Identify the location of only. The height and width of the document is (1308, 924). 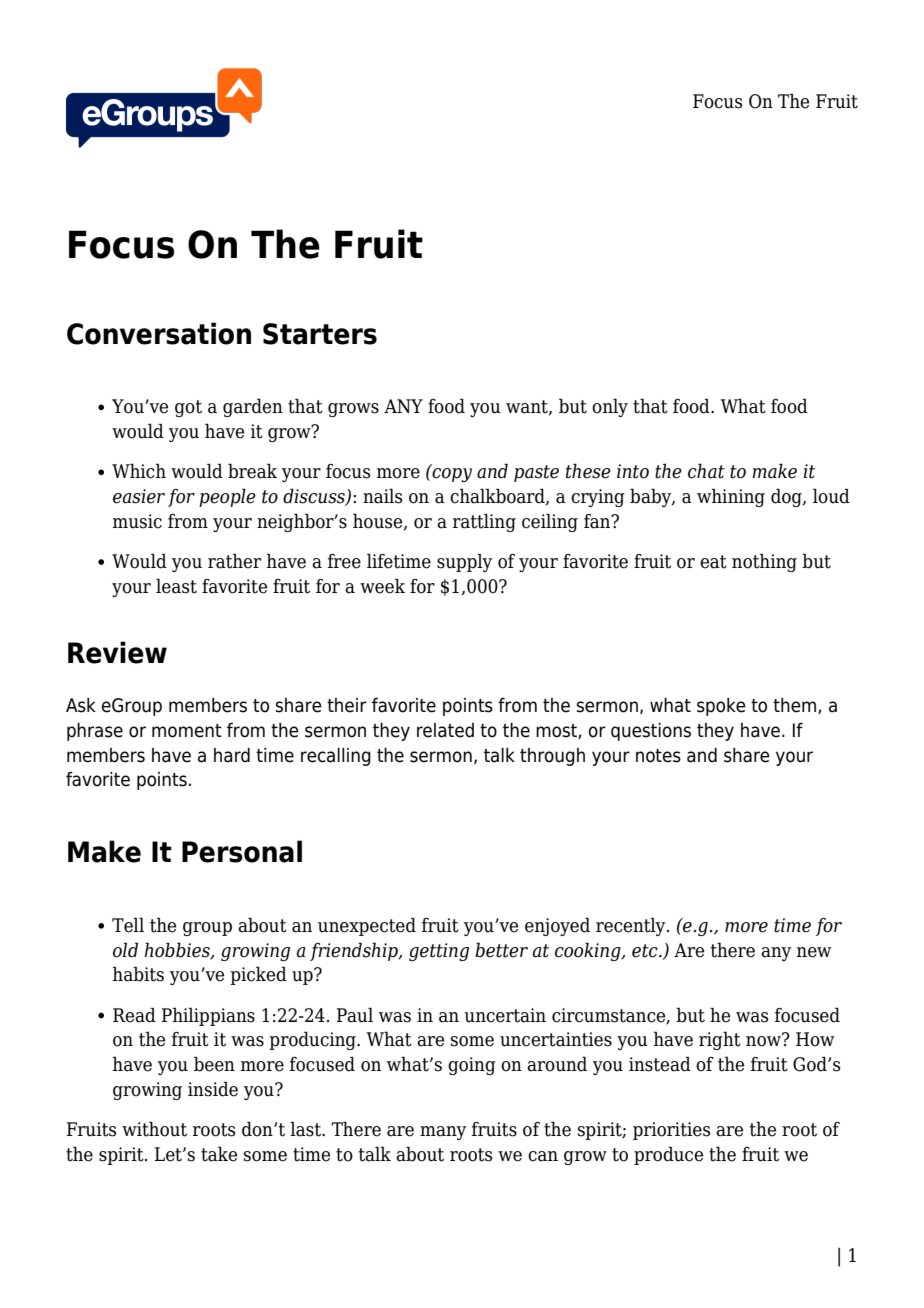
(610, 407).
